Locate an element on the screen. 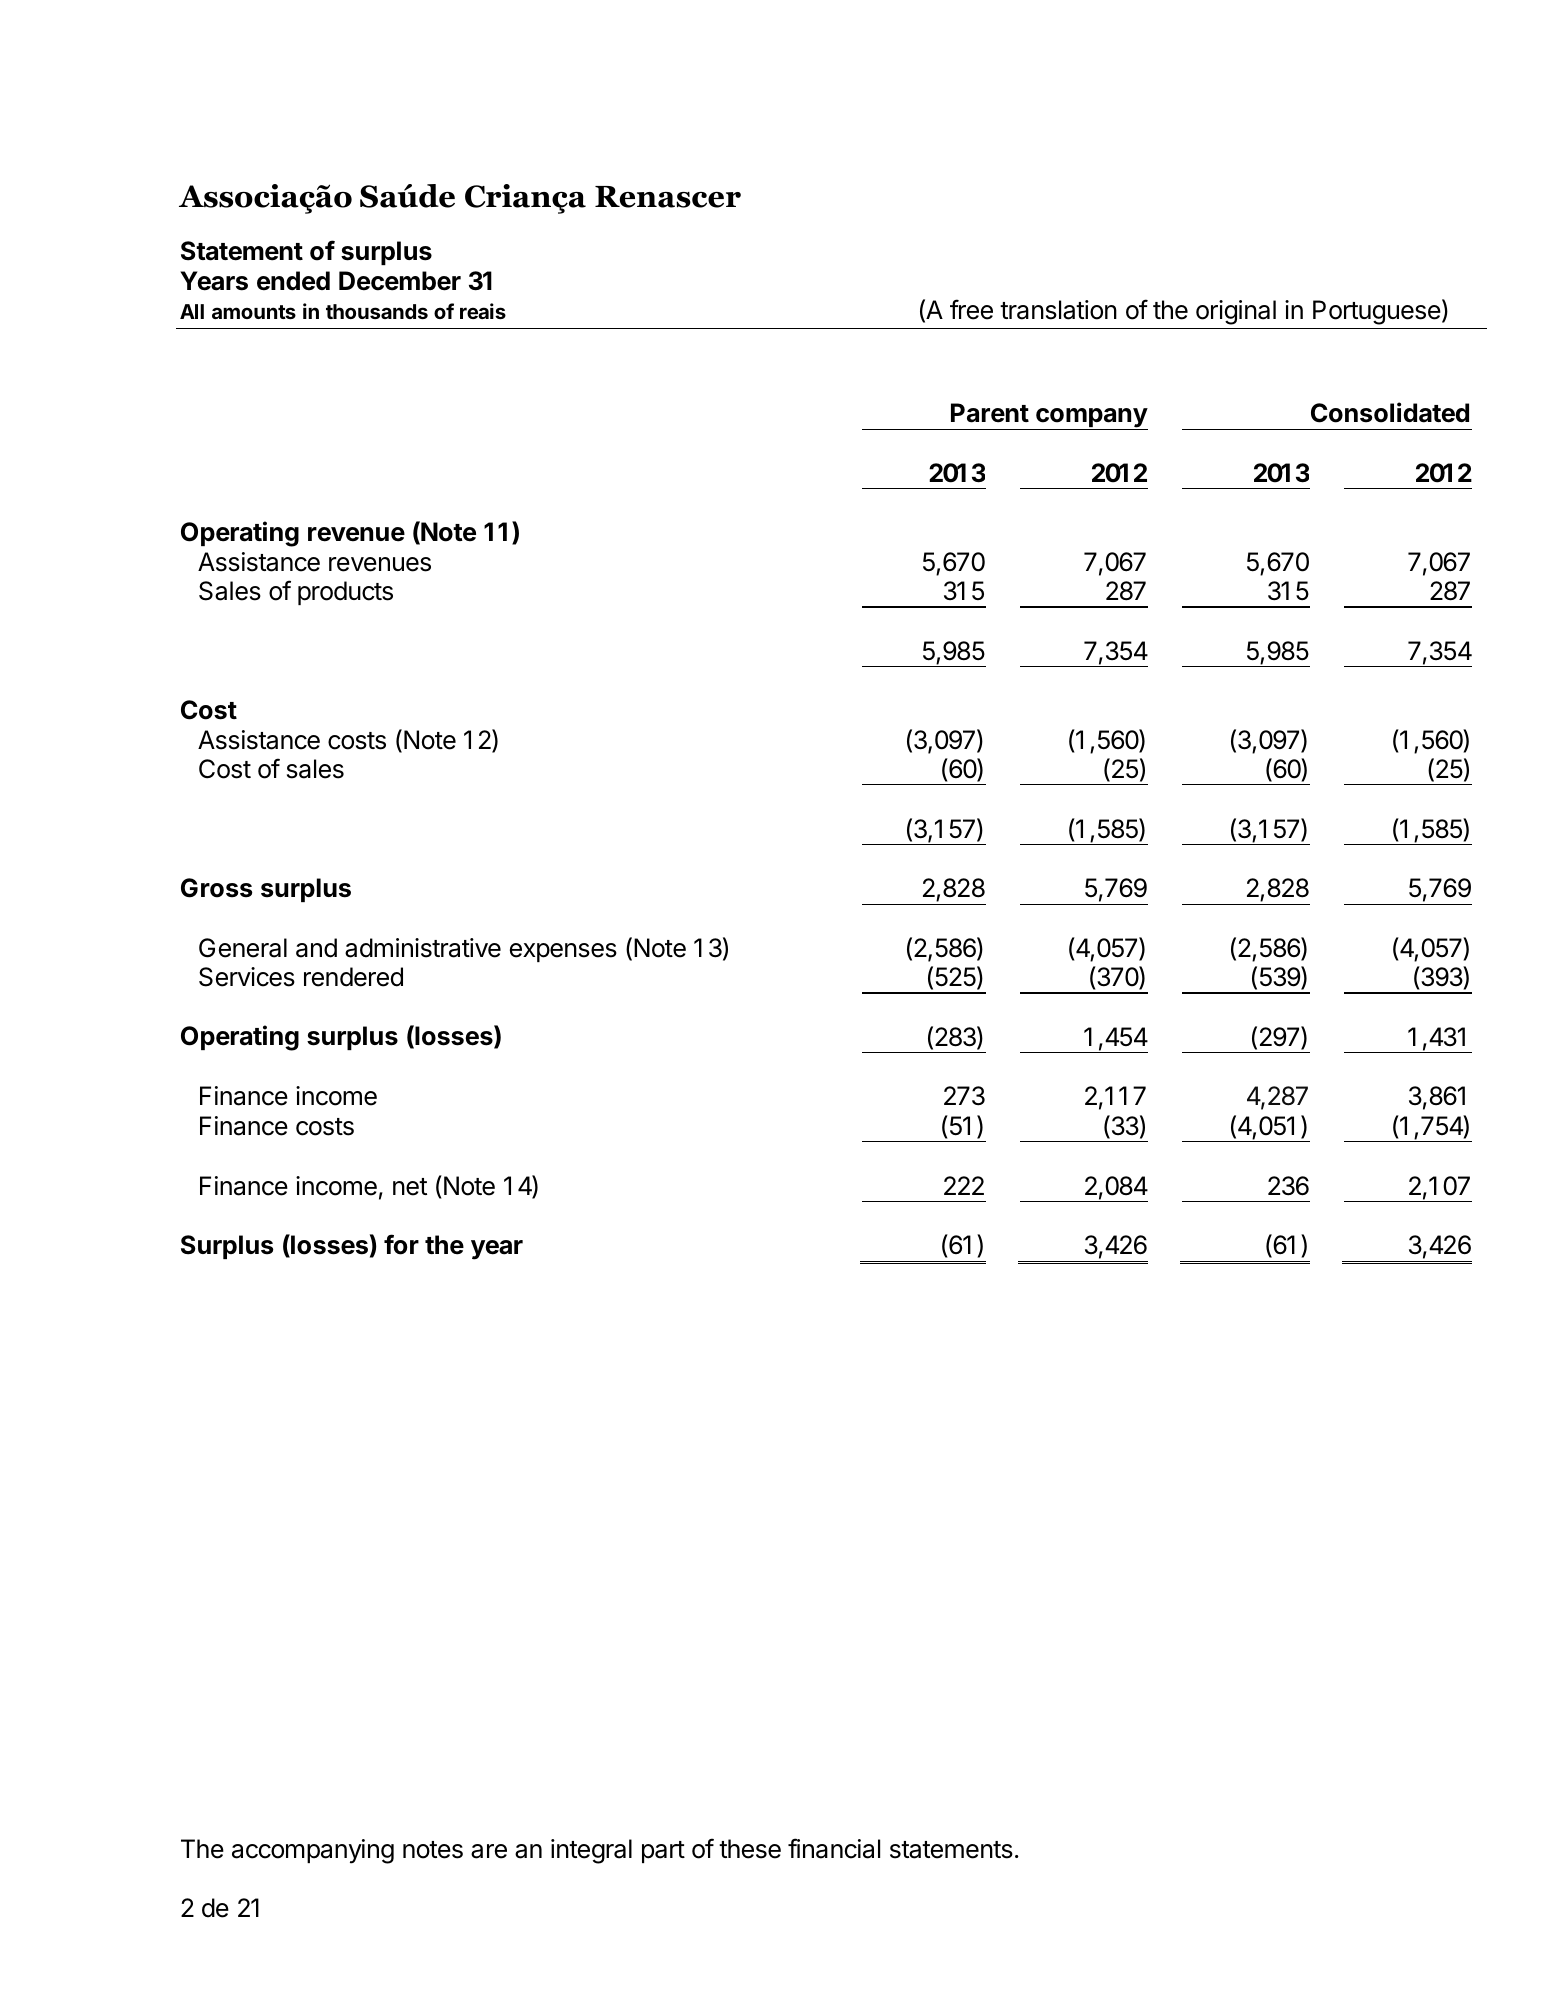 Image resolution: width=1555 pixels, height=2012 pixels. free is located at coordinates (971, 309).
